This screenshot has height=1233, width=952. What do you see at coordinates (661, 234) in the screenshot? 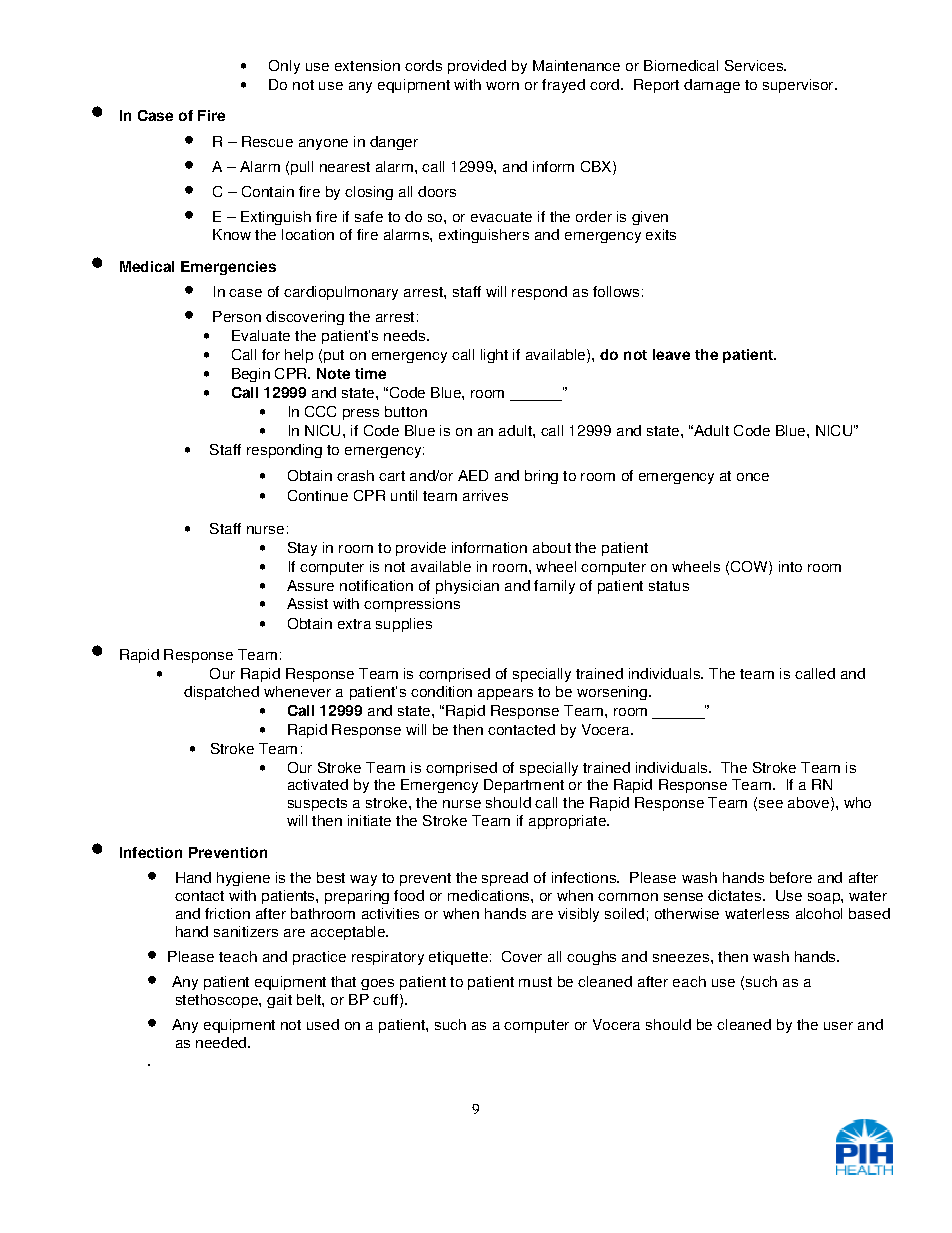
I see `exits` at bounding box center [661, 234].
